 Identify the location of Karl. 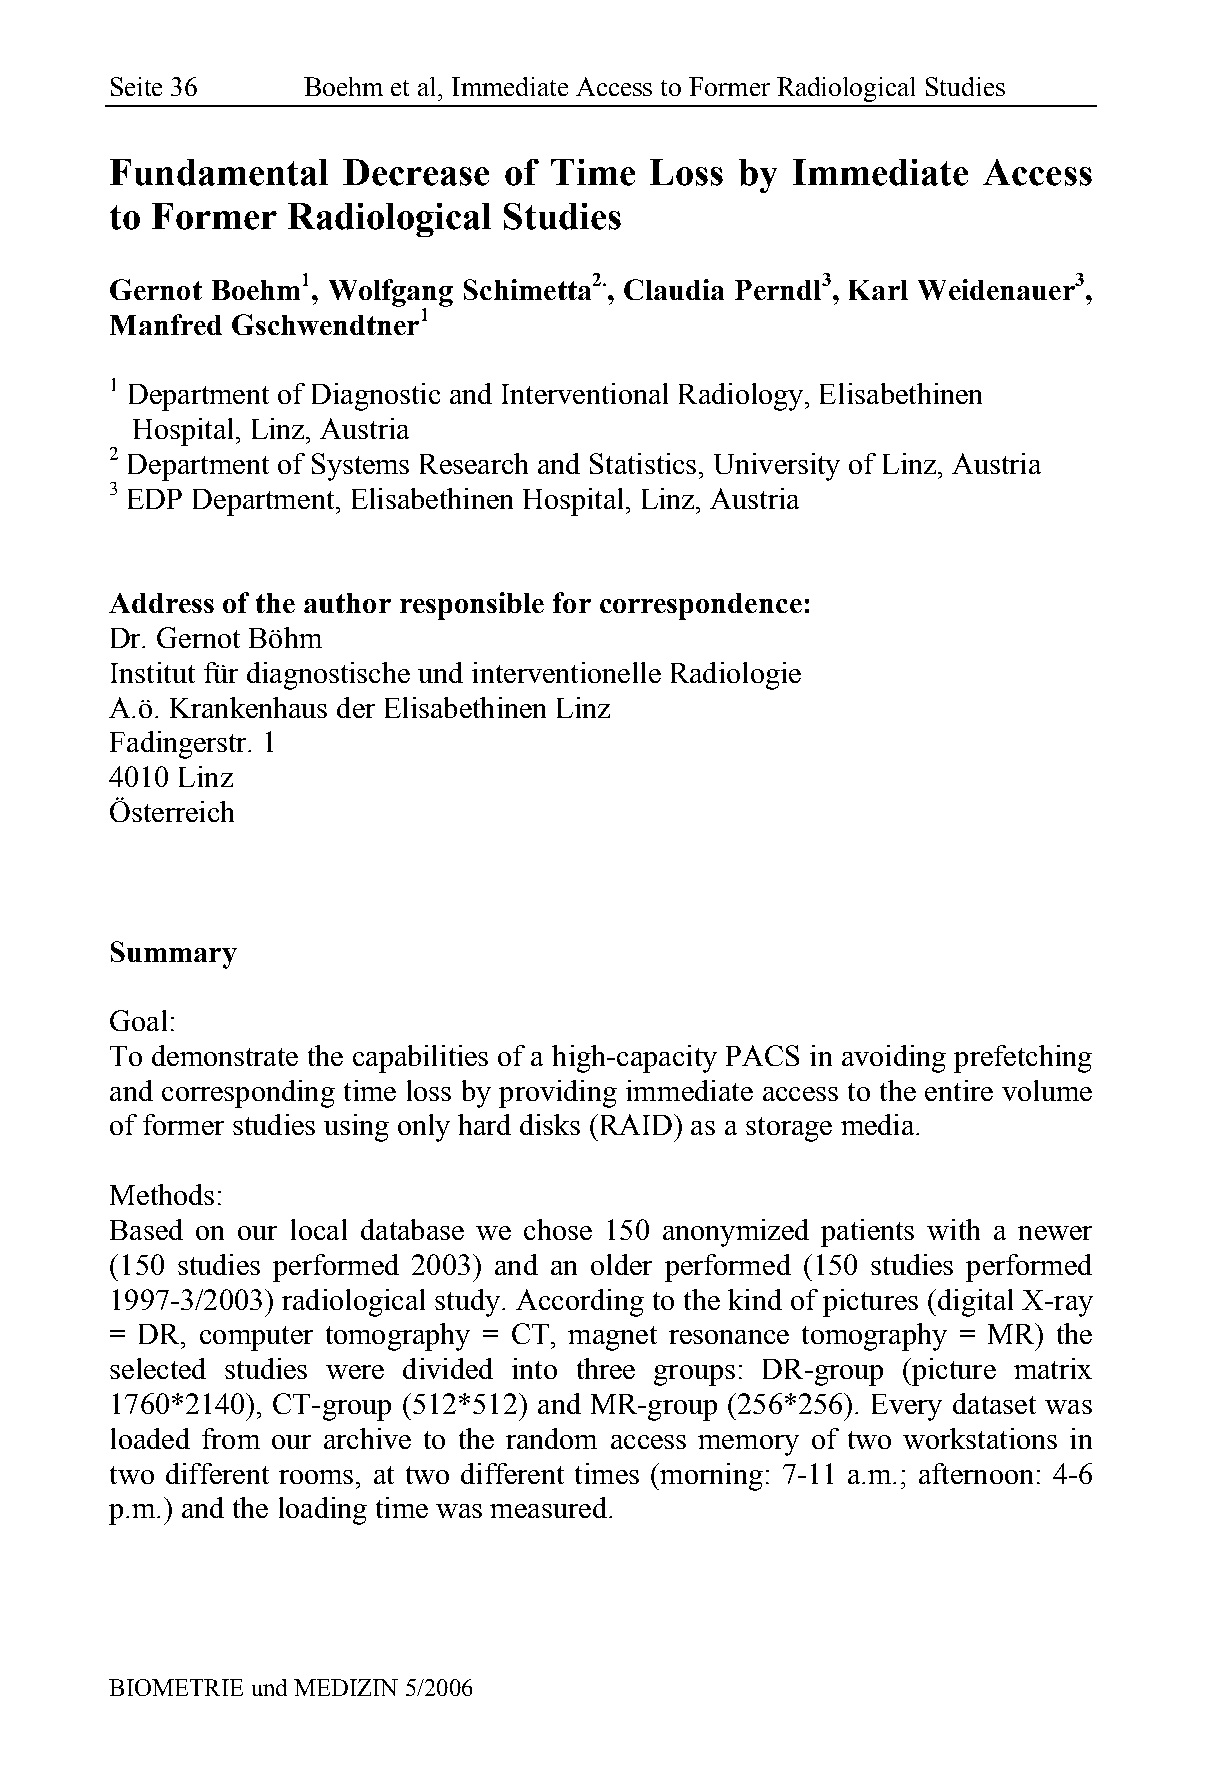
(878, 290).
